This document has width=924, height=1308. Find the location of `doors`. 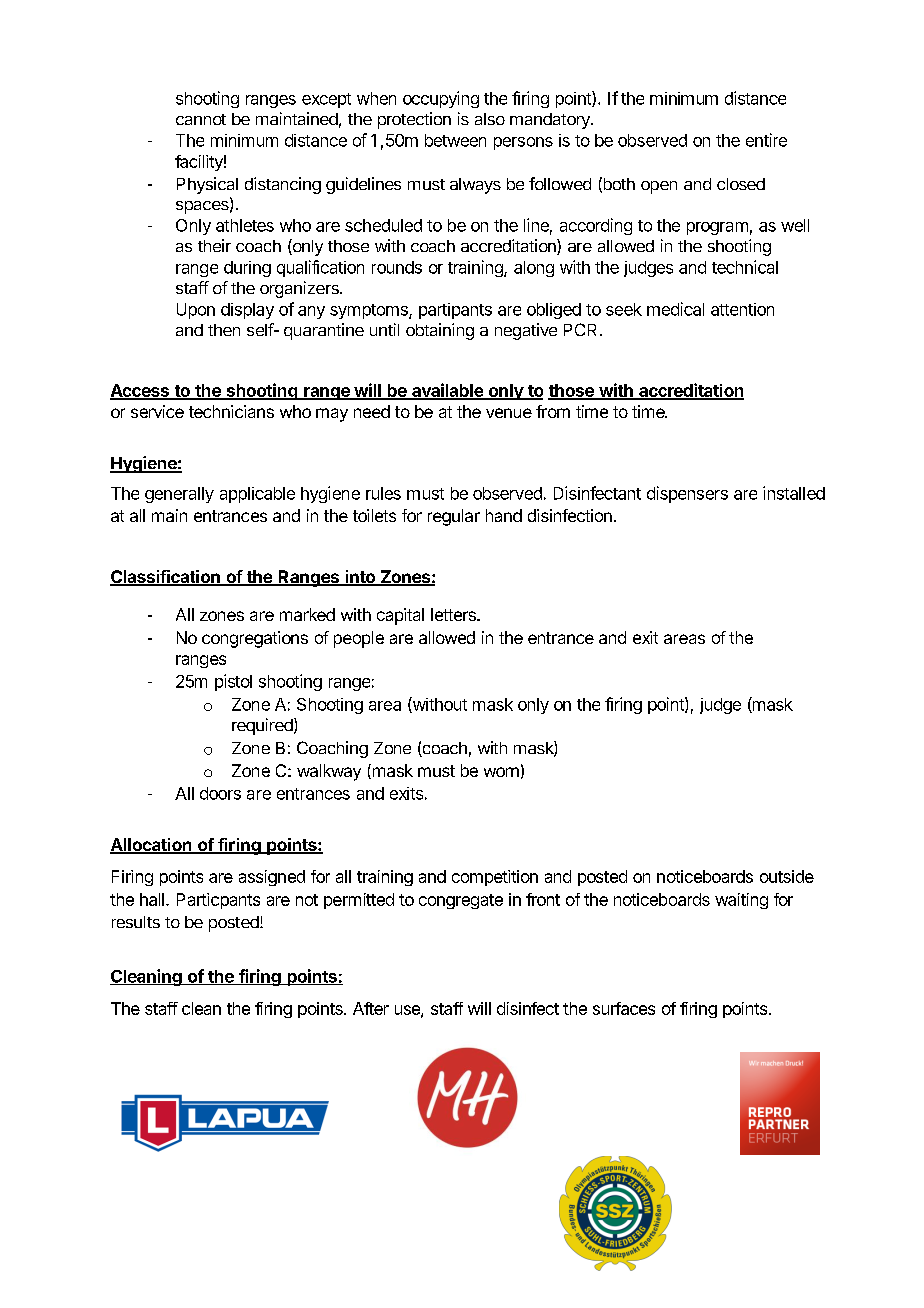

doors is located at coordinates (220, 793).
